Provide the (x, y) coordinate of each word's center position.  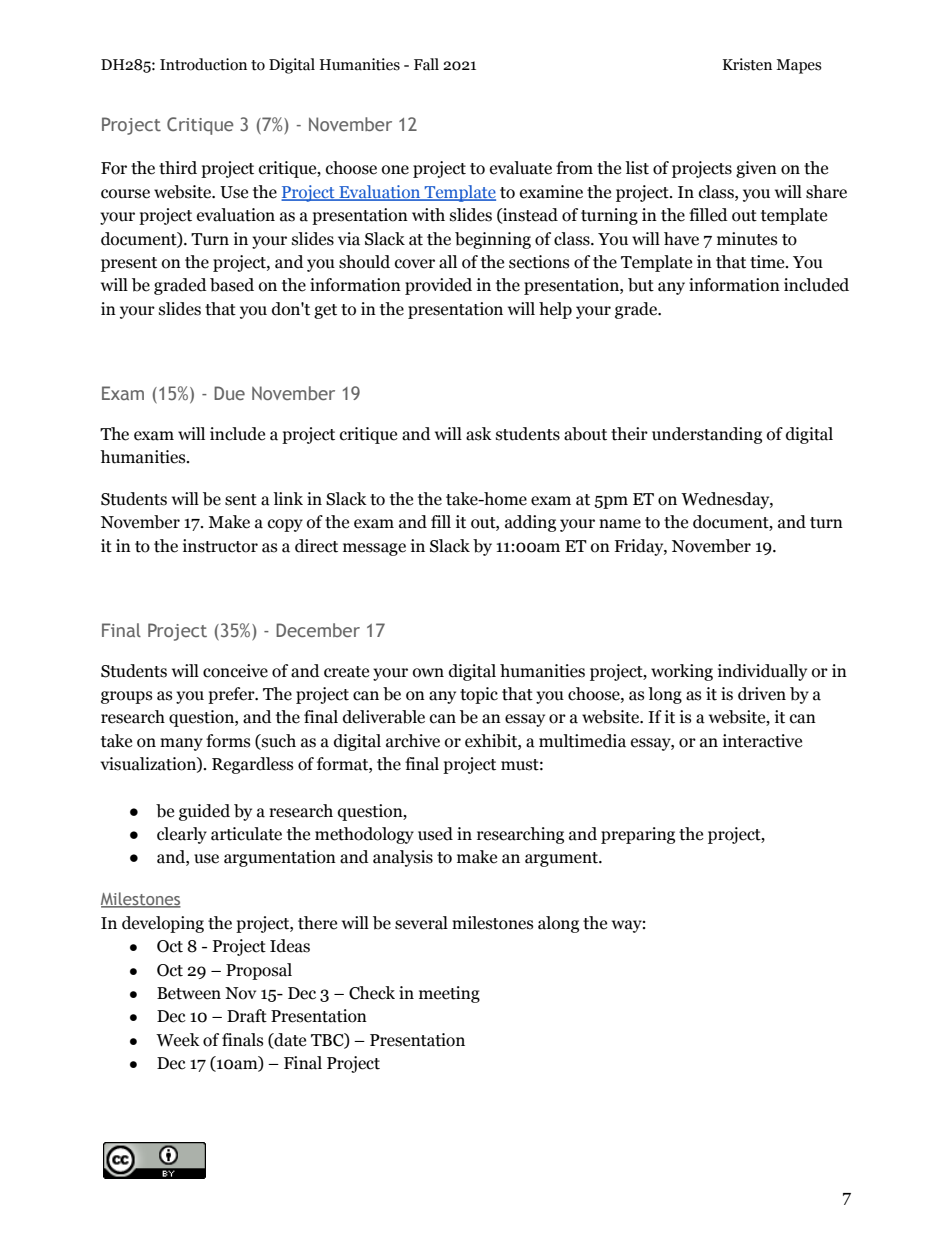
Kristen (747, 64)
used (435, 834)
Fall (426, 64)
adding (530, 523)
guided (204, 812)
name (620, 524)
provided (438, 286)
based (232, 285)
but (641, 285)
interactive (762, 741)
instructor (220, 546)
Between (189, 993)
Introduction (203, 64)
